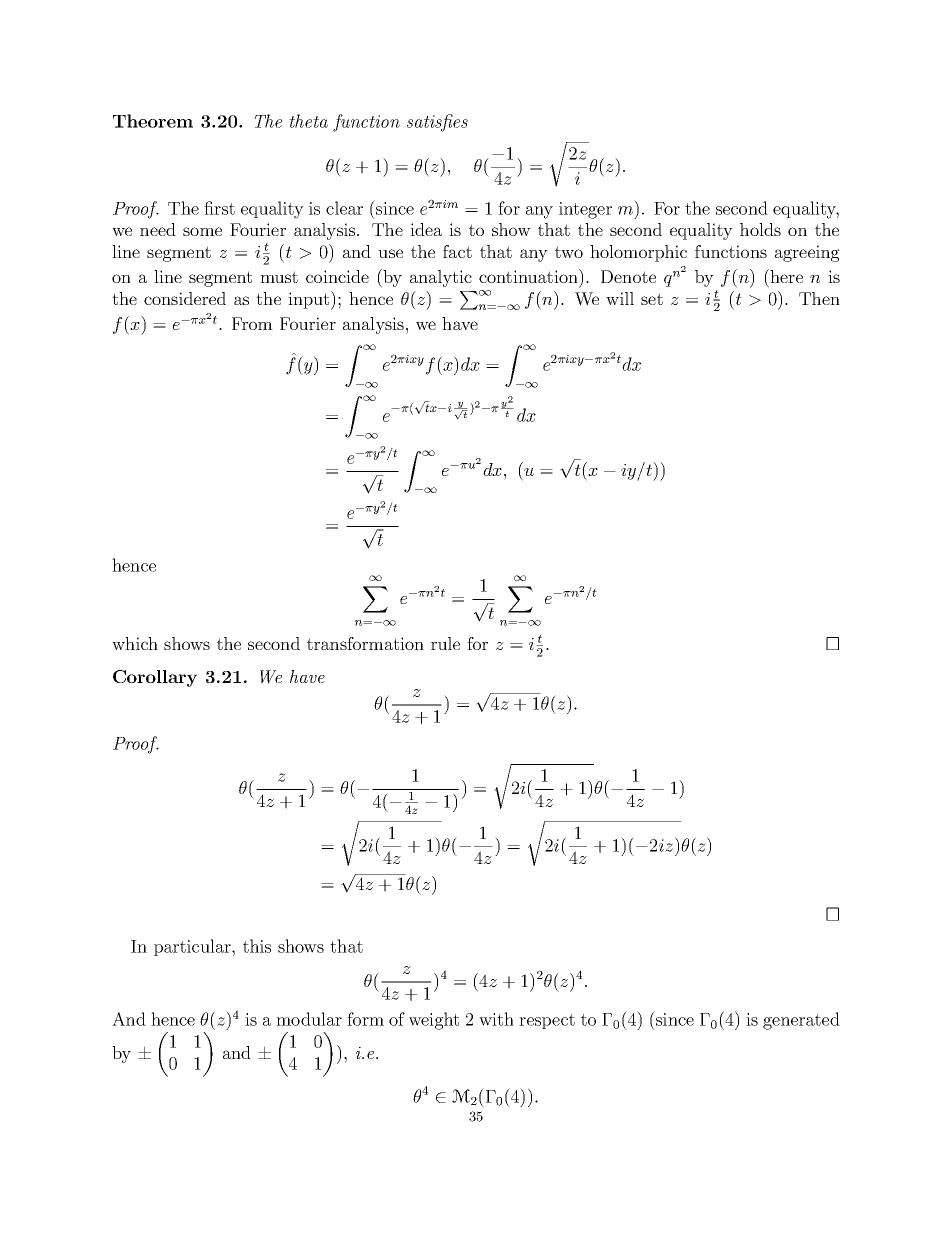 This screenshot has height=1233, width=952. I want to click on set, so click(652, 299).
